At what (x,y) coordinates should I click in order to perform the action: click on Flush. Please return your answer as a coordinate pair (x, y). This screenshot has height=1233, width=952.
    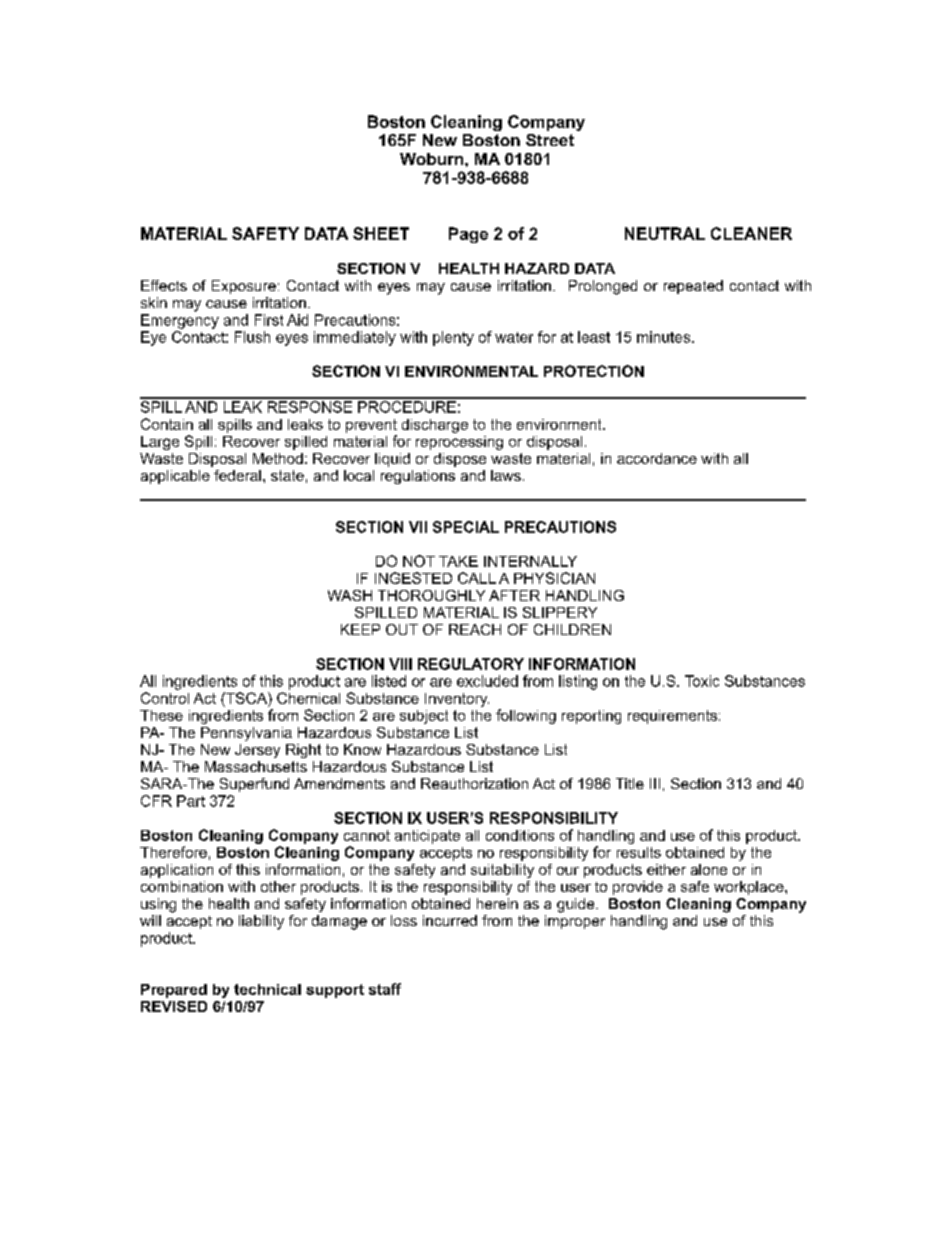
    Looking at the image, I should click on (252, 337).
